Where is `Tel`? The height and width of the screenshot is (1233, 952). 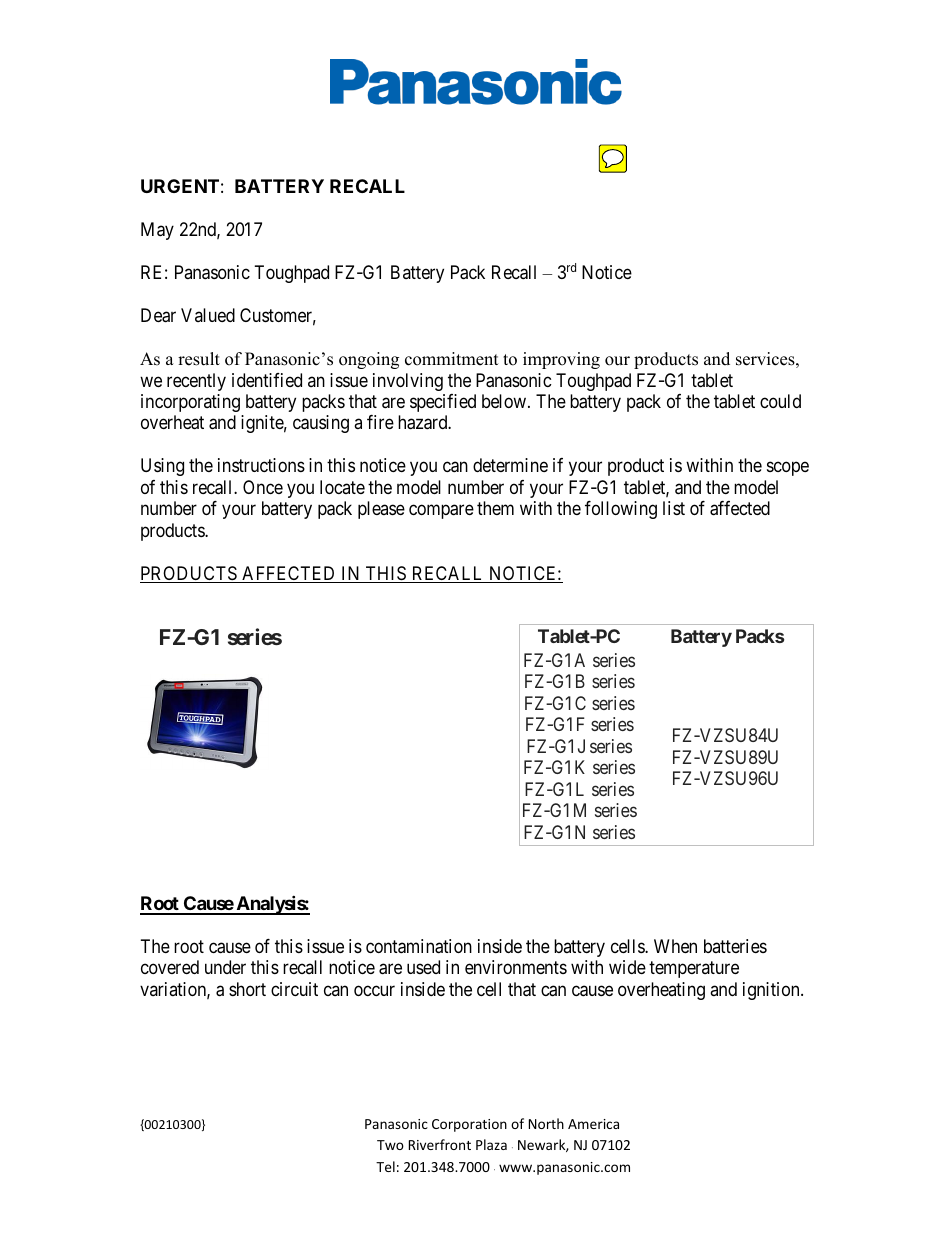 Tel is located at coordinates (385, 1166).
